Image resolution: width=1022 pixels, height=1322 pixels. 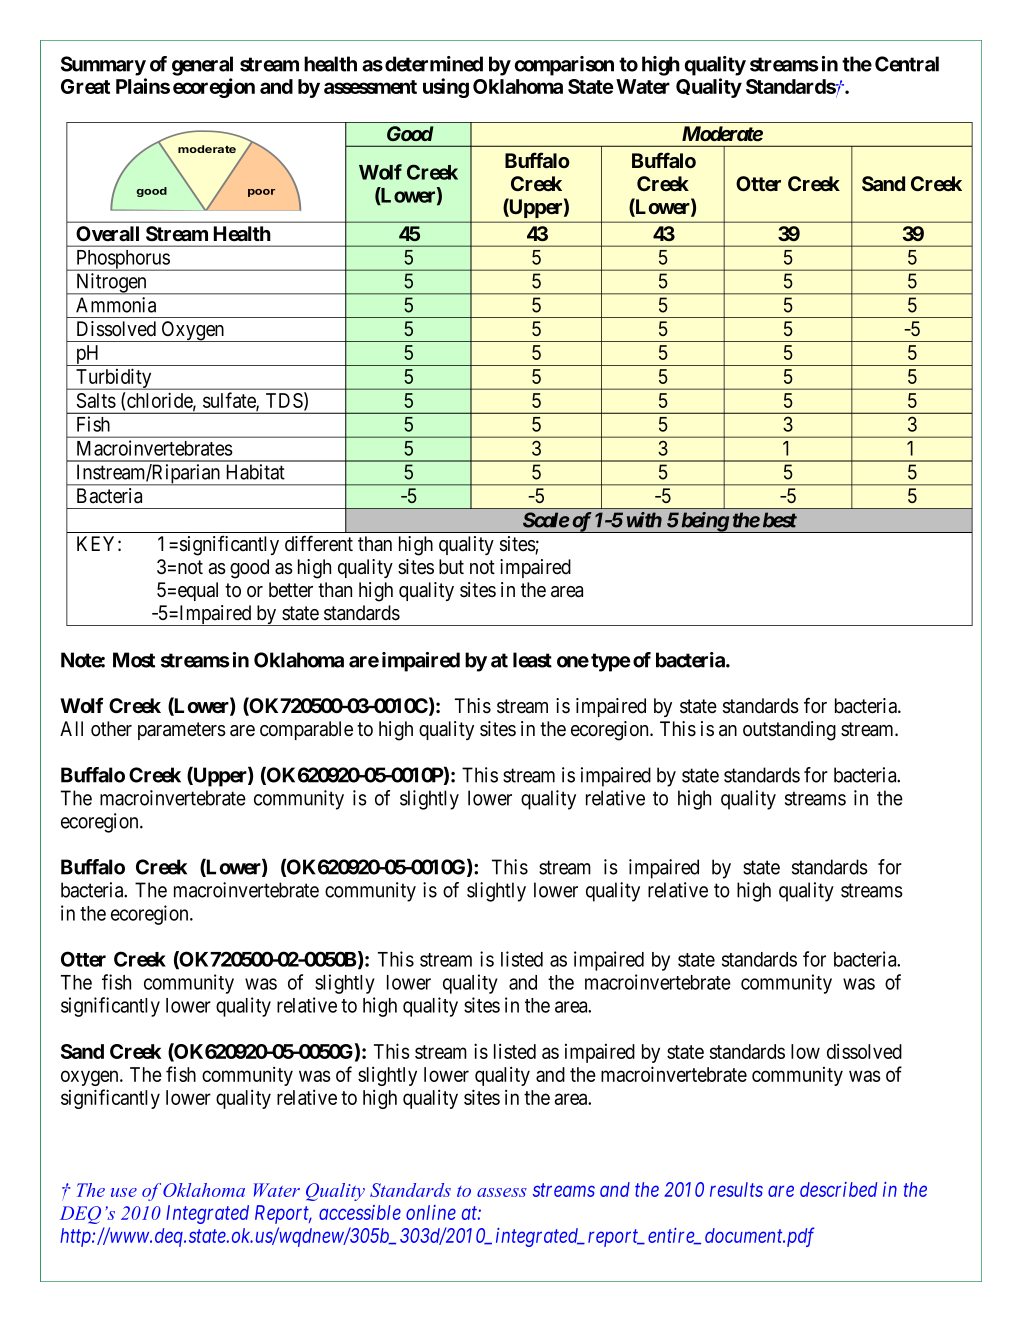 I want to click on but, so click(x=451, y=567).
